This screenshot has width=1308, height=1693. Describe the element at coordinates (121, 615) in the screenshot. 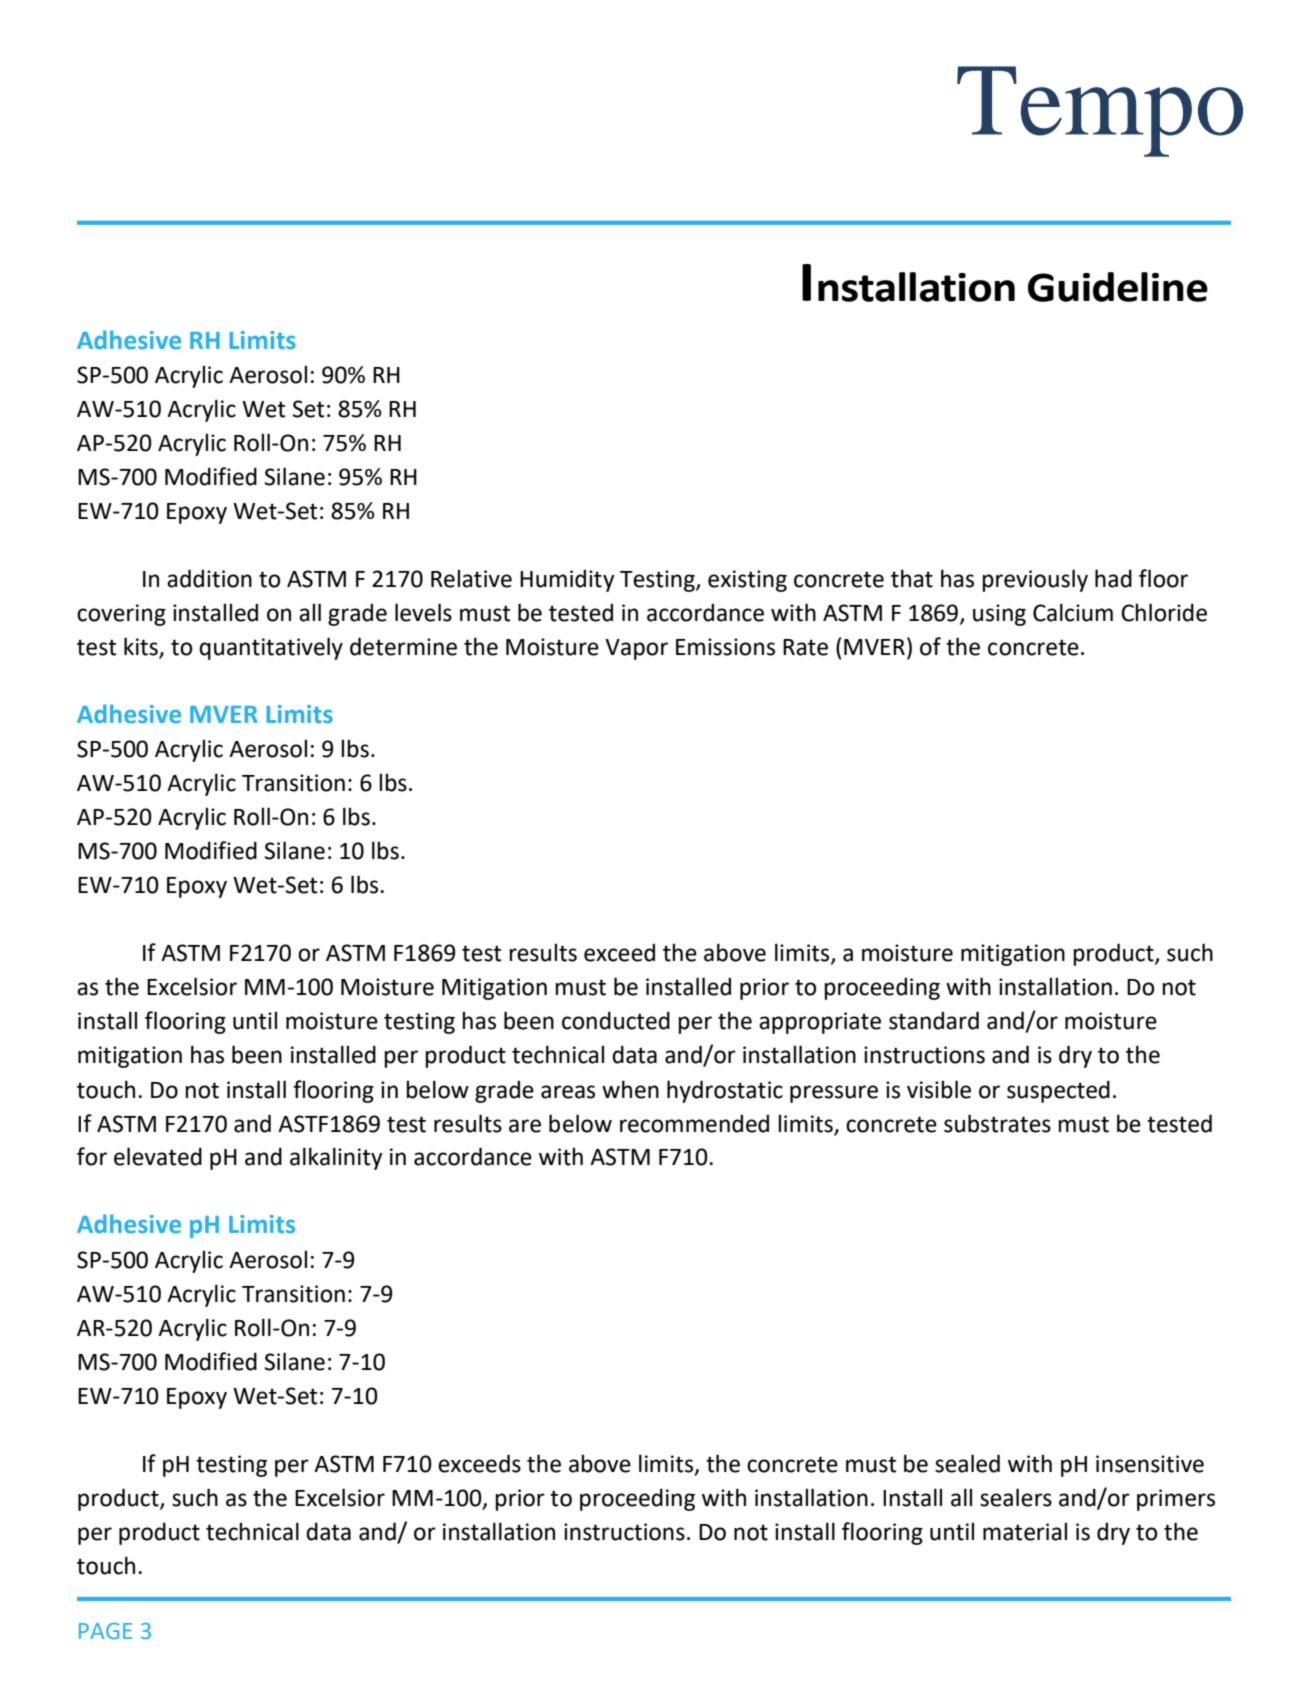

I see `covering` at that location.
